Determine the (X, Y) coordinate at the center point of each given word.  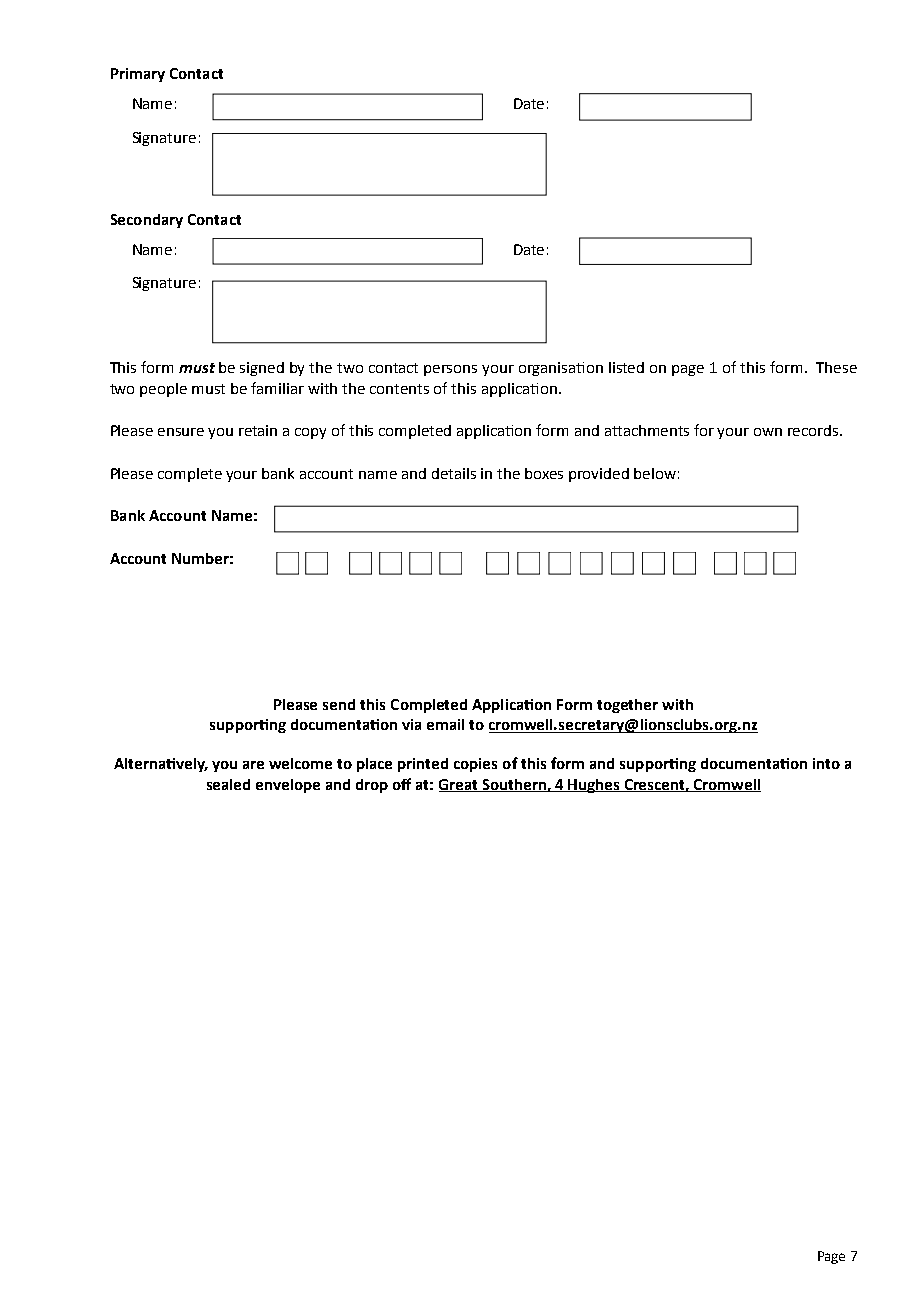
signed (262, 369)
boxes (544, 473)
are (253, 765)
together (627, 706)
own (768, 432)
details (454, 473)
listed (626, 367)
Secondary (147, 221)
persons (450, 370)
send (339, 704)
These (836, 367)
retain (258, 430)
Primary (138, 75)
